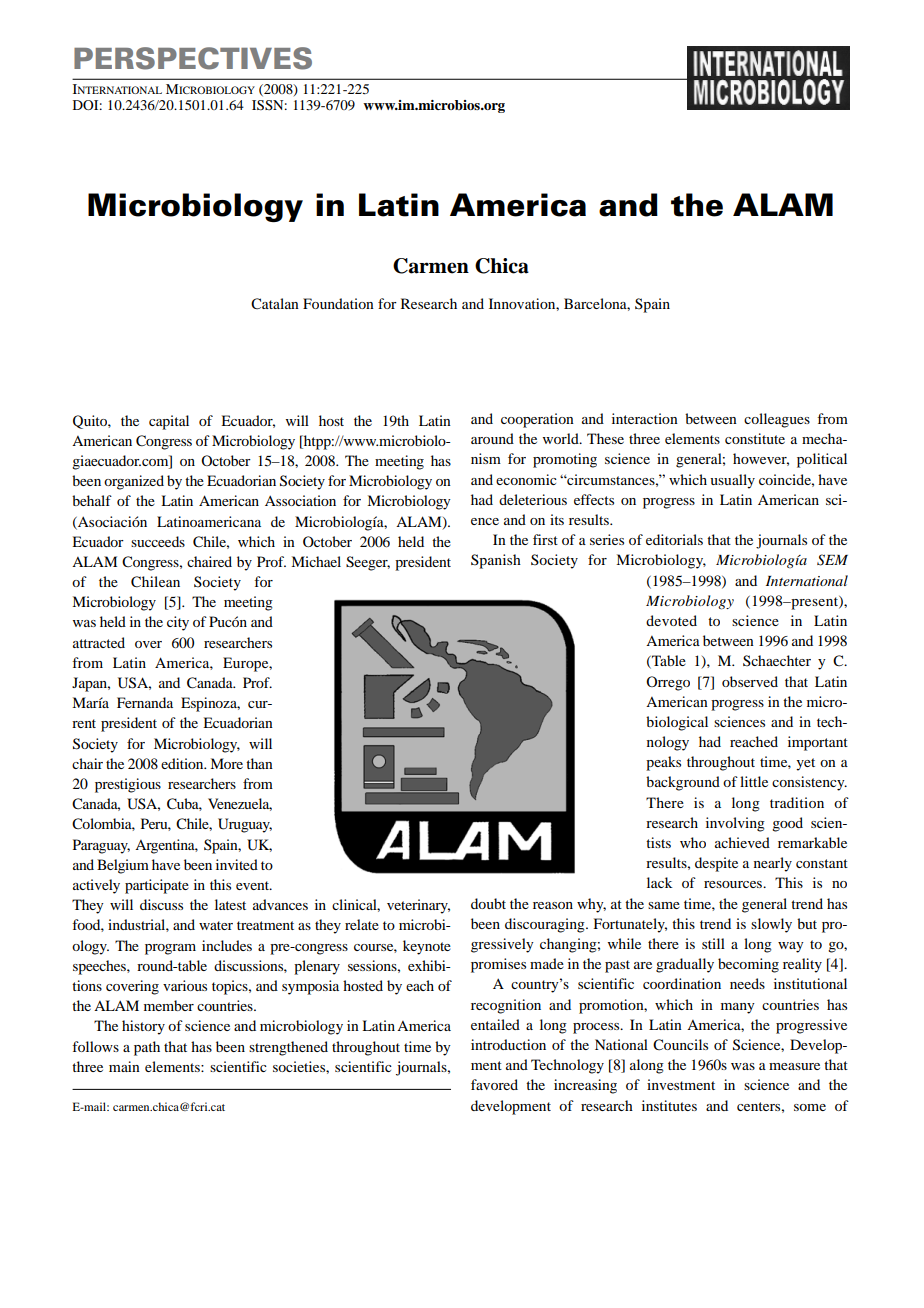 The height and width of the screenshot is (1308, 924). I want to click on involving, so click(735, 824).
